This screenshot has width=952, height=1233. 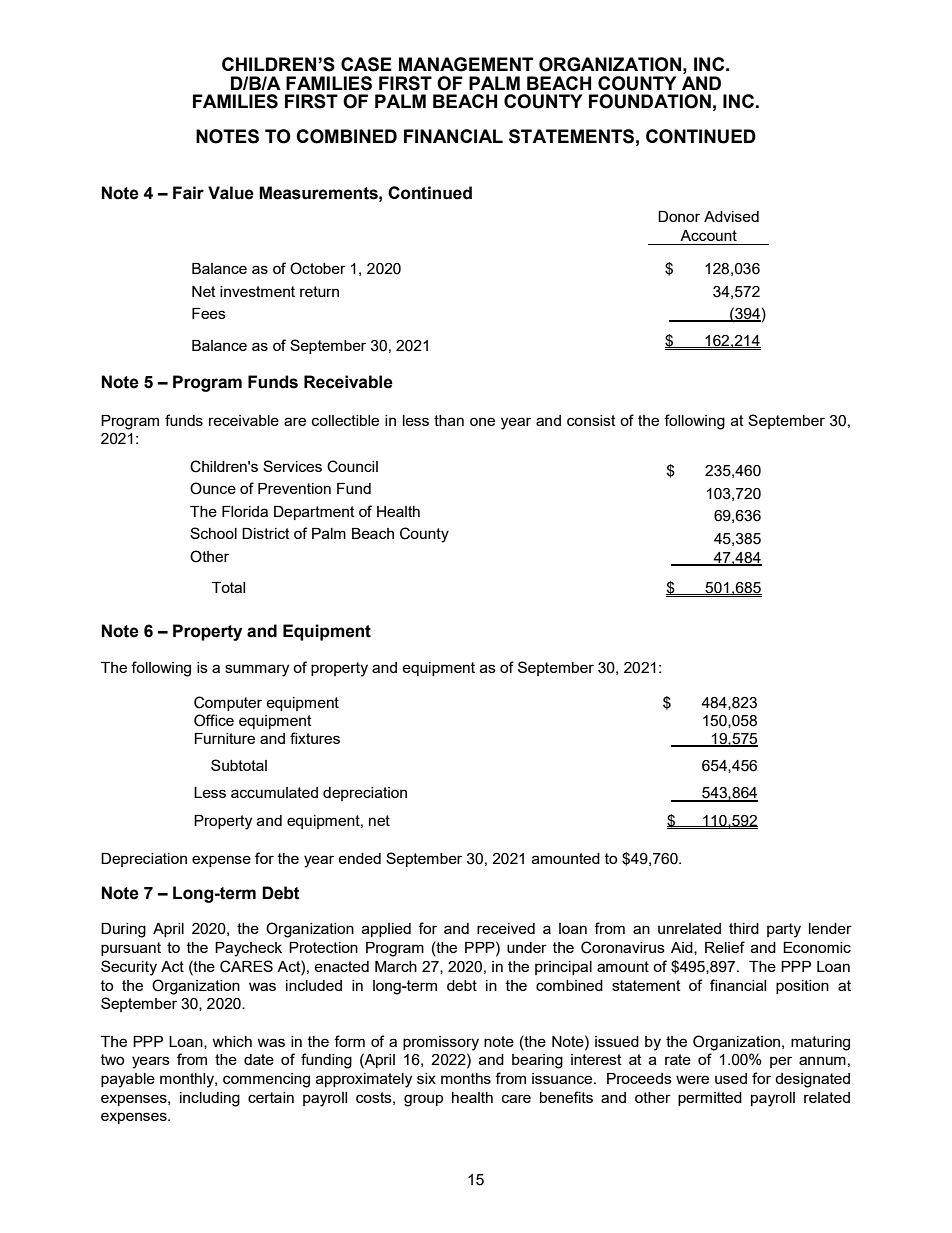 I want to click on Computer, so click(x=228, y=703).
